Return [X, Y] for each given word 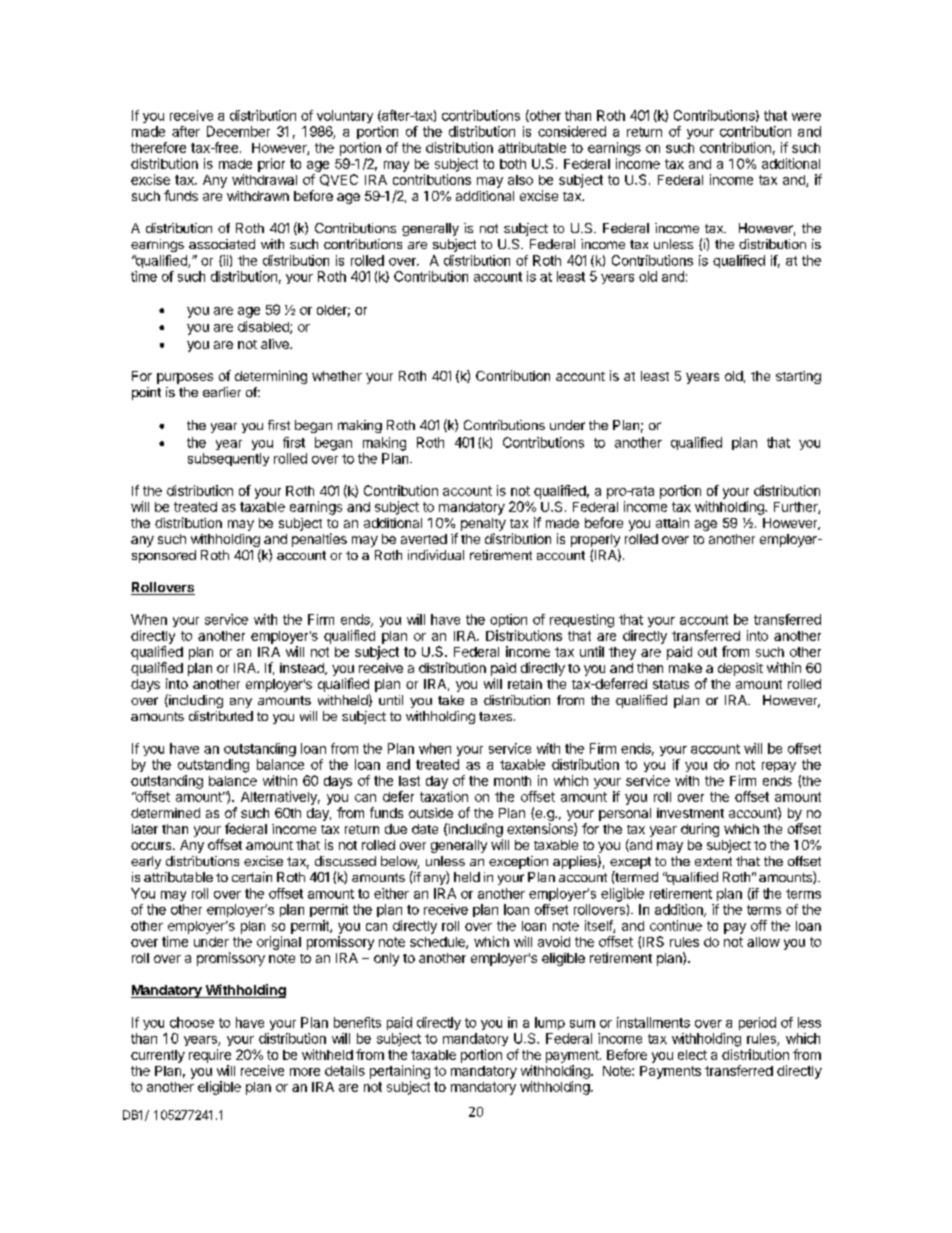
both [513, 164]
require [210, 1056]
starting [798, 377]
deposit [740, 669]
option [508, 620]
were [806, 117]
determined [165, 813]
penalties [319, 540]
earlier [222, 392]
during [700, 830]
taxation [444, 796]
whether [337, 376]
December [238, 131]
